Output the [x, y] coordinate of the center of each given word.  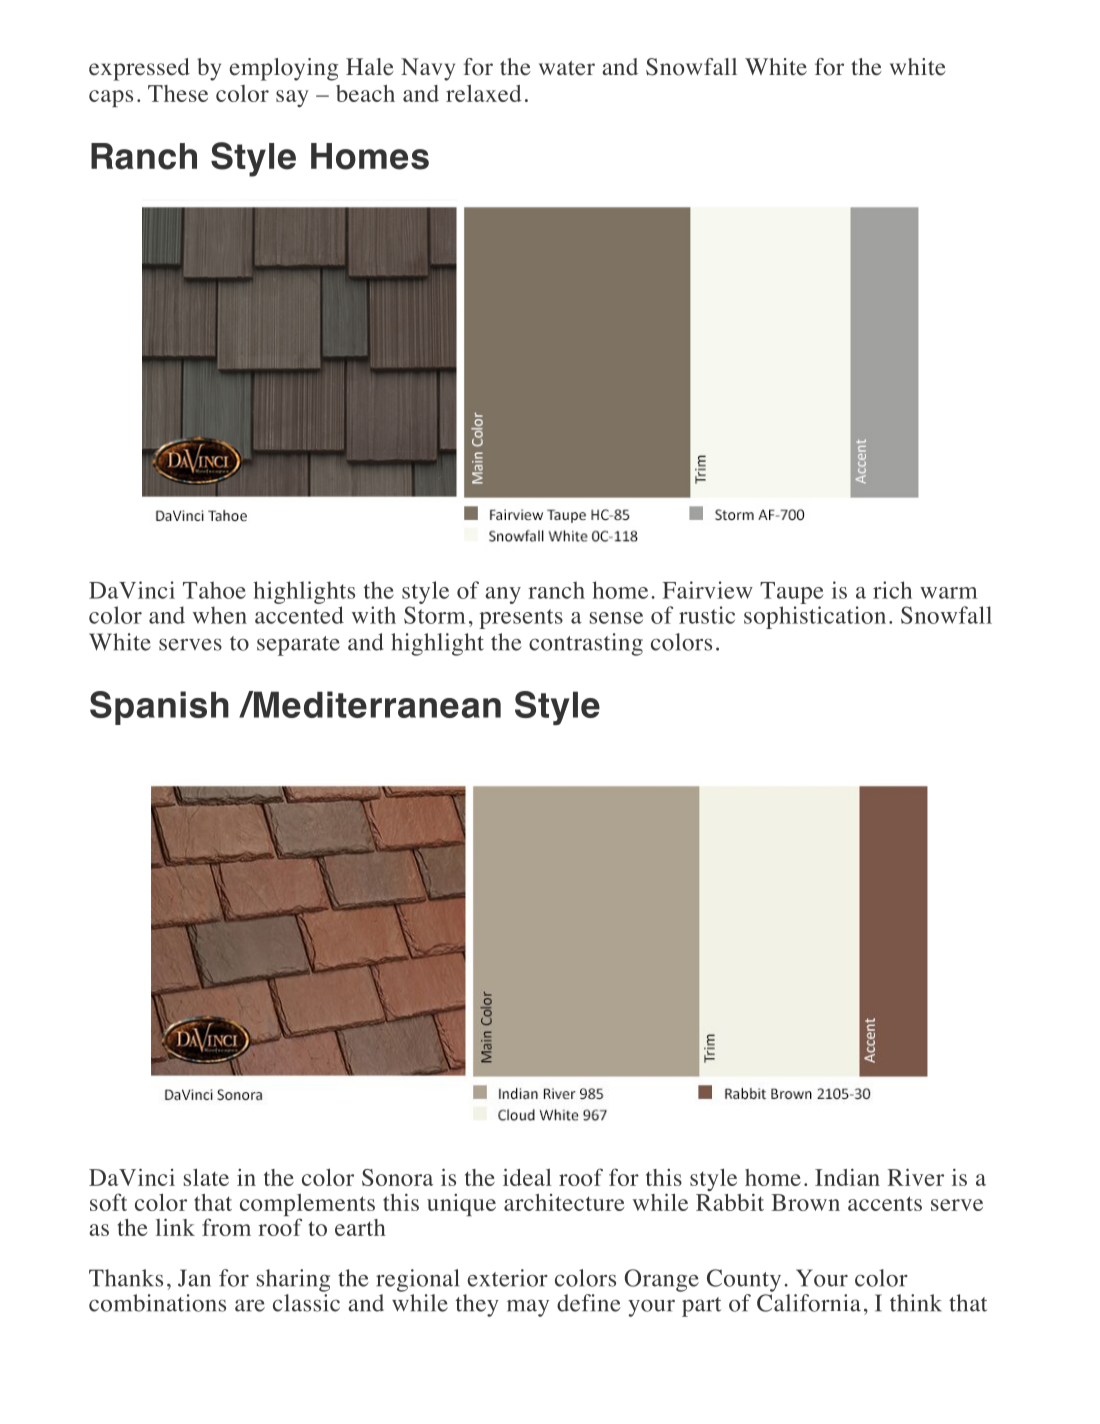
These [178, 93]
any [503, 595]
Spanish [159, 708]
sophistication [815, 617]
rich [892, 590]
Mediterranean [376, 704]
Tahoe [214, 590]
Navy [428, 69]
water [567, 68]
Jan [194, 1278]
